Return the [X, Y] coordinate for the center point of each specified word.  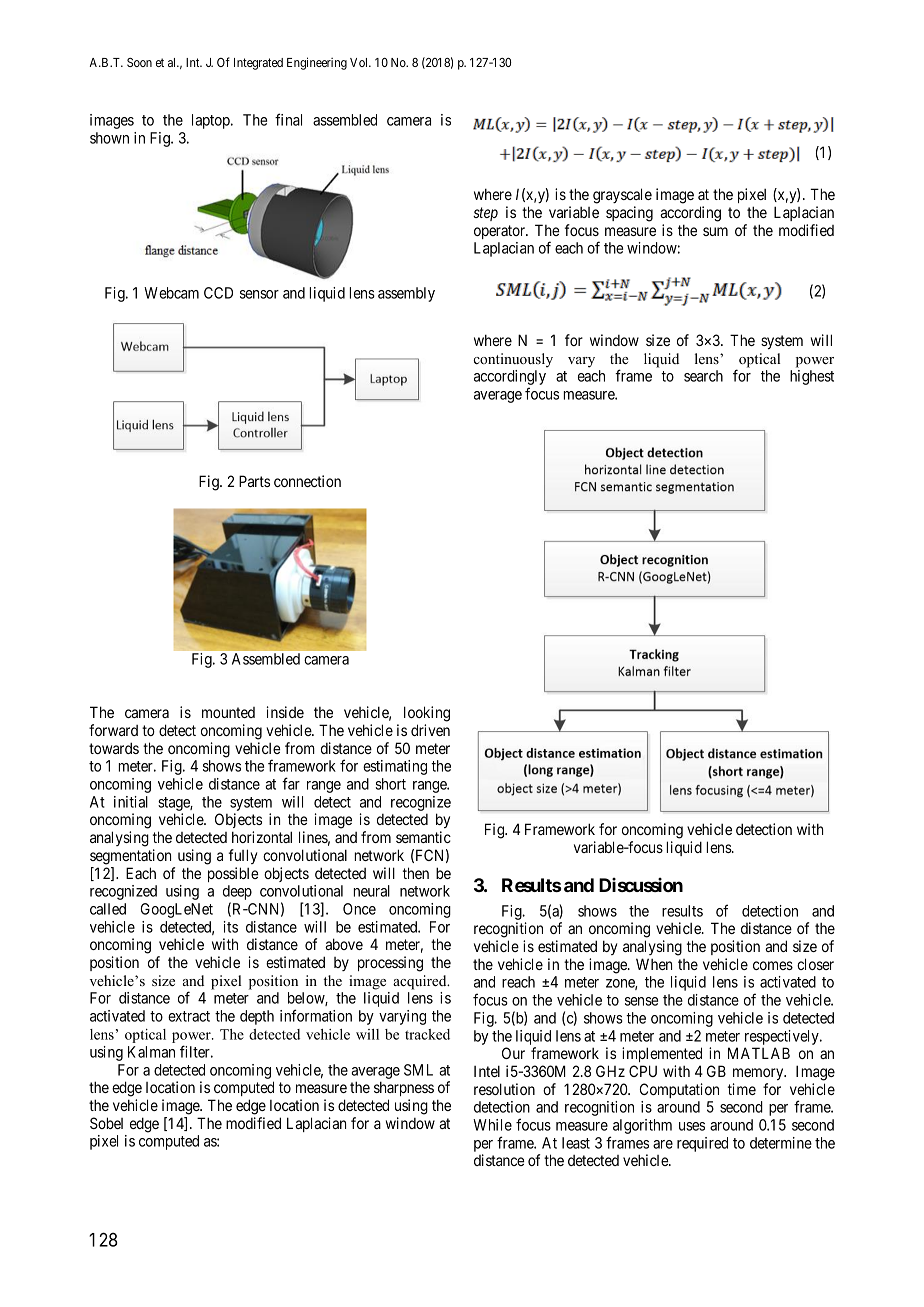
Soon [139, 62]
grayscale [622, 196]
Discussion [641, 885]
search [703, 376]
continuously [513, 360]
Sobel [106, 1123]
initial [131, 802]
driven [430, 730]
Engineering [317, 63]
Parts [254, 481]
